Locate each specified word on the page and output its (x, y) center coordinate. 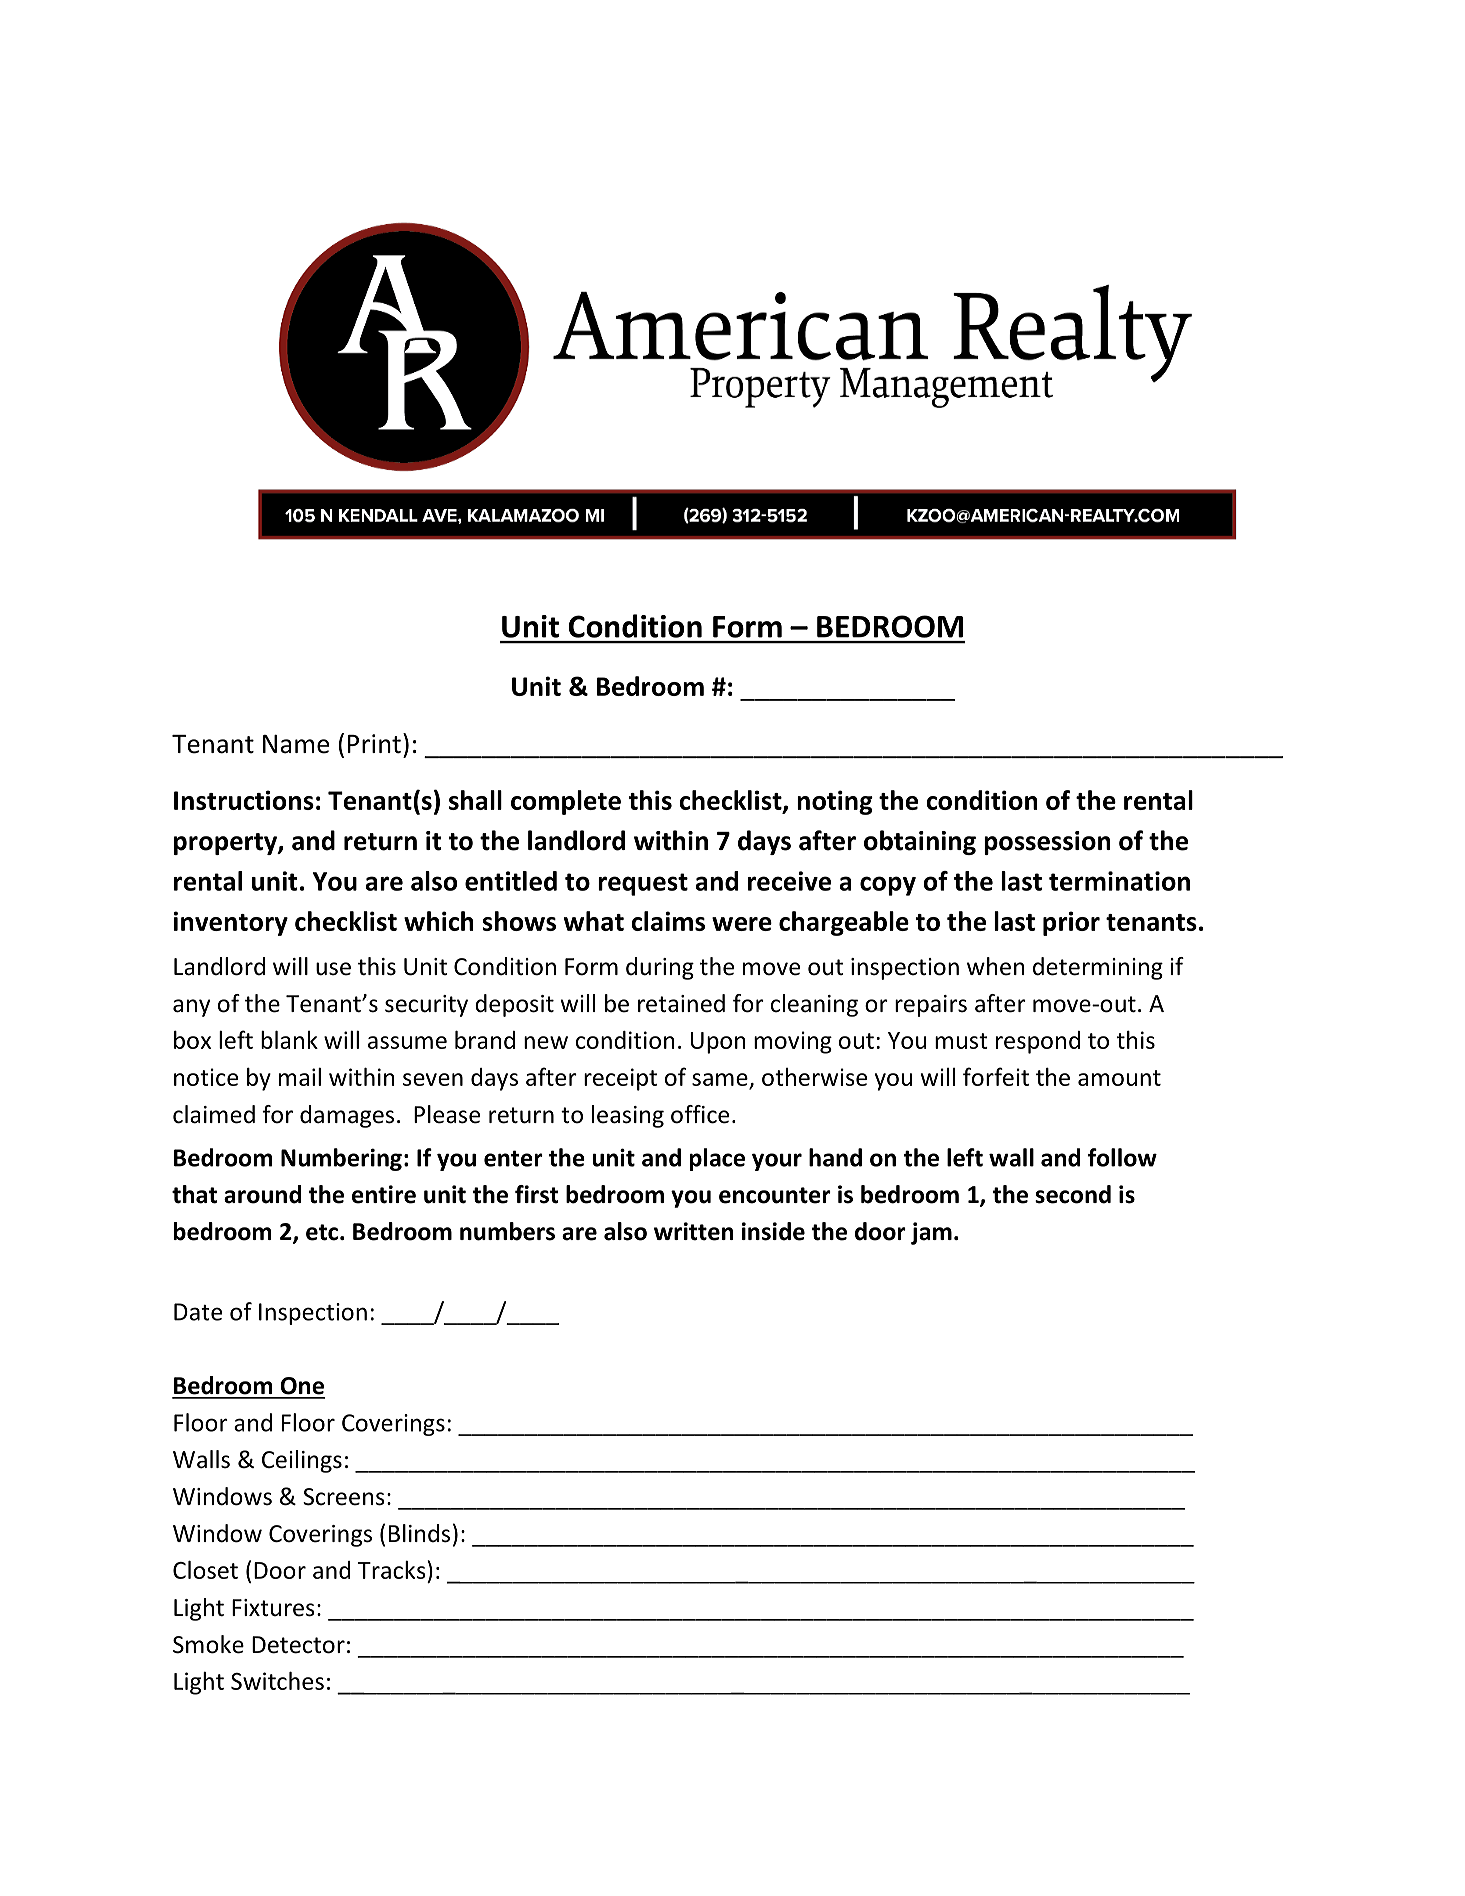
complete (566, 802)
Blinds (419, 1533)
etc (322, 1232)
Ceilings (302, 1461)
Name (296, 744)
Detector (298, 1645)
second (1073, 1194)
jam (931, 1233)
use (333, 969)
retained (681, 1003)
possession (1047, 843)
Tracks (392, 1569)
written (693, 1231)
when (996, 966)
